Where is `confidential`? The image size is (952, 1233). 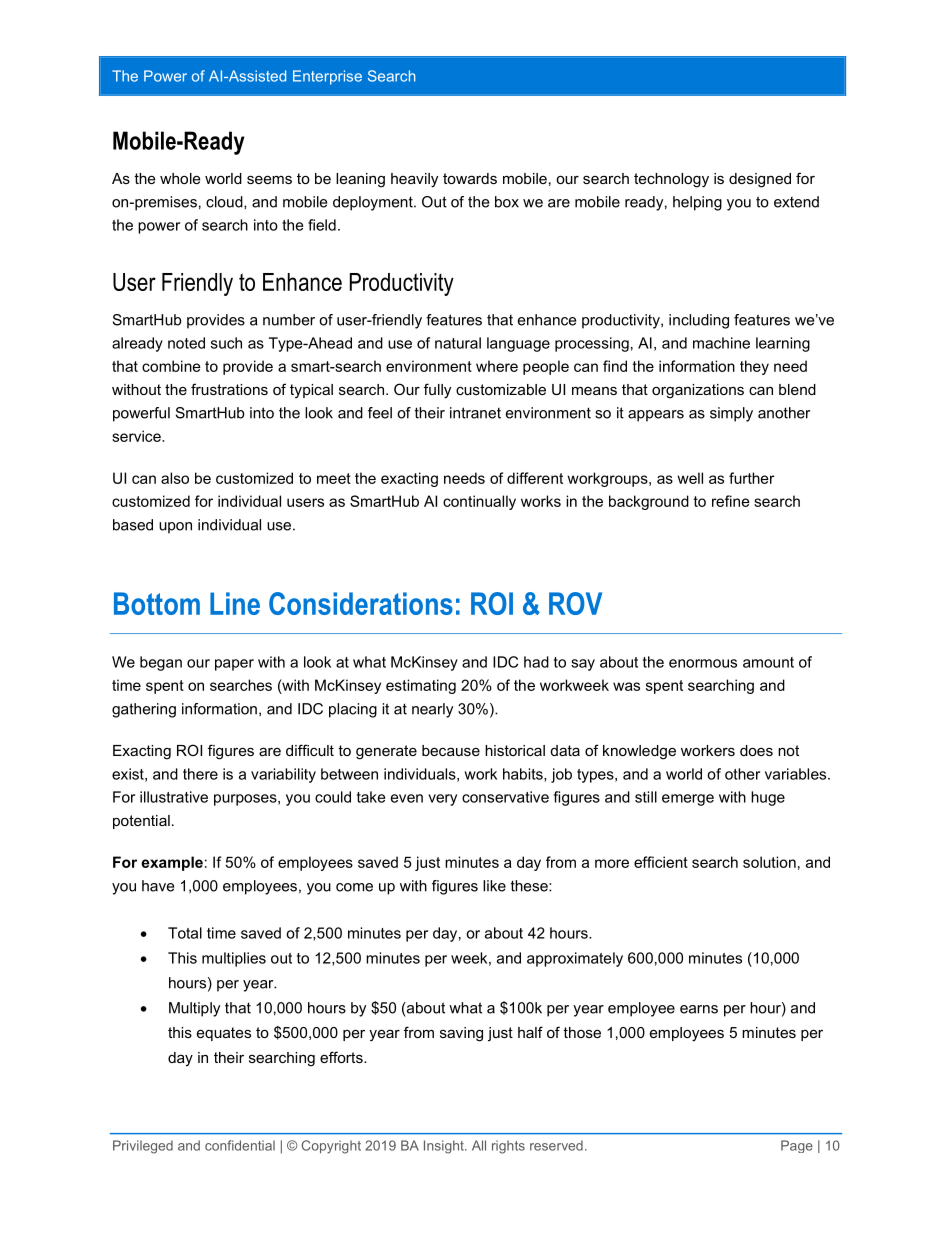
confidential is located at coordinates (240, 1145).
